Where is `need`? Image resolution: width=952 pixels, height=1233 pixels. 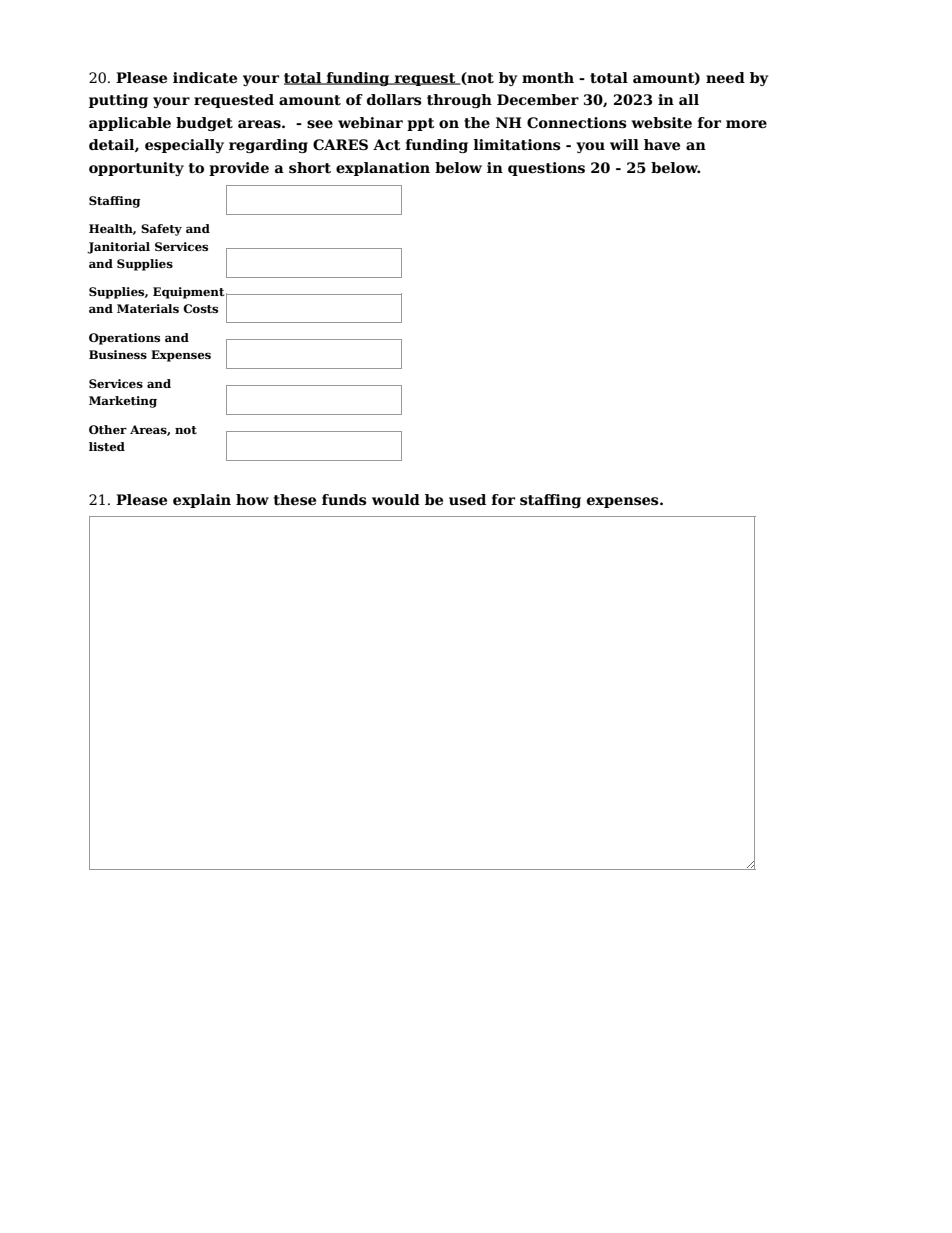 need is located at coordinates (725, 78).
